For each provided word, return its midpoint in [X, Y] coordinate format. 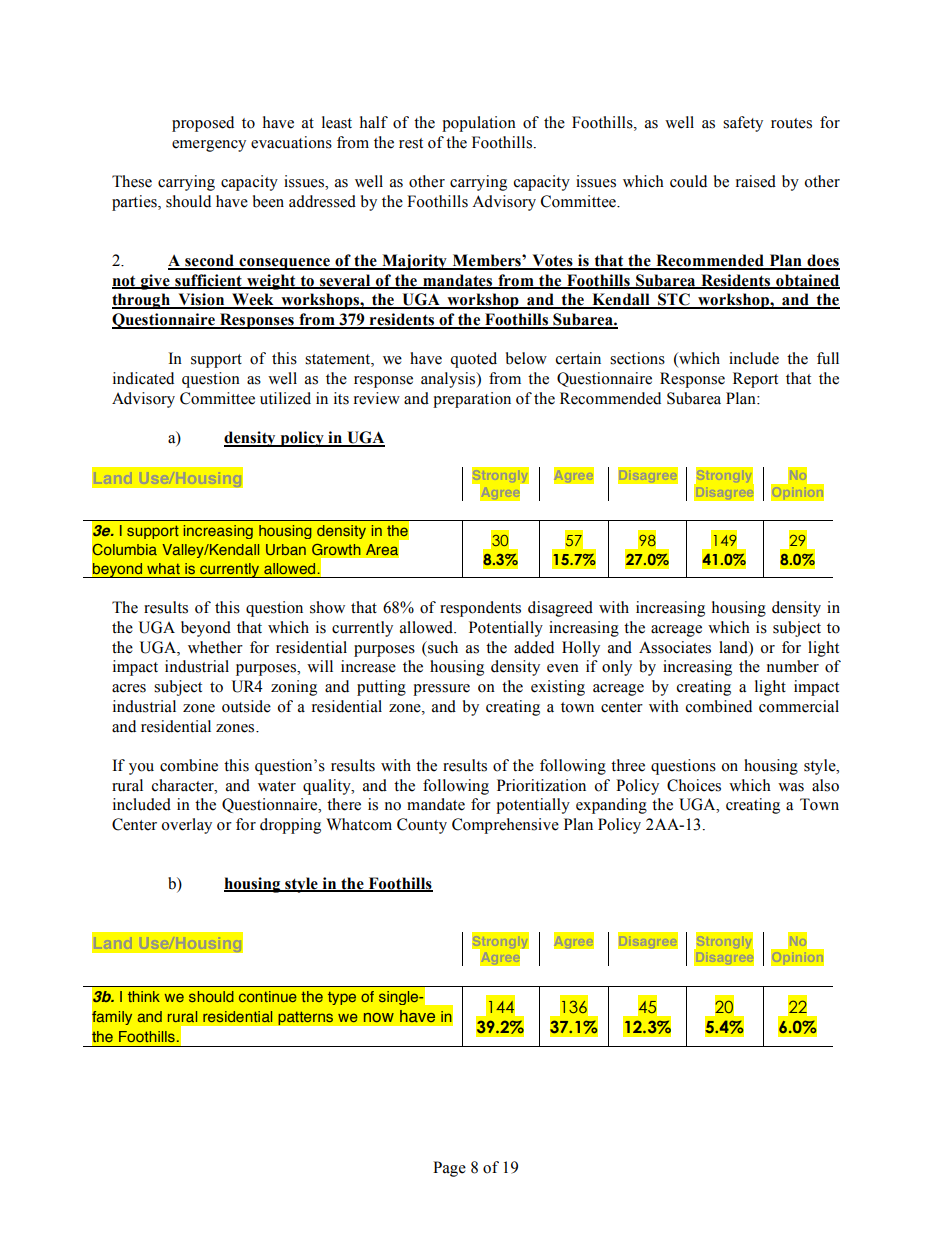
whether [215, 647]
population [479, 124]
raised [756, 181]
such [442, 647]
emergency [209, 146]
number [793, 666]
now [379, 1017]
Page [449, 1169]
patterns [305, 1018]
